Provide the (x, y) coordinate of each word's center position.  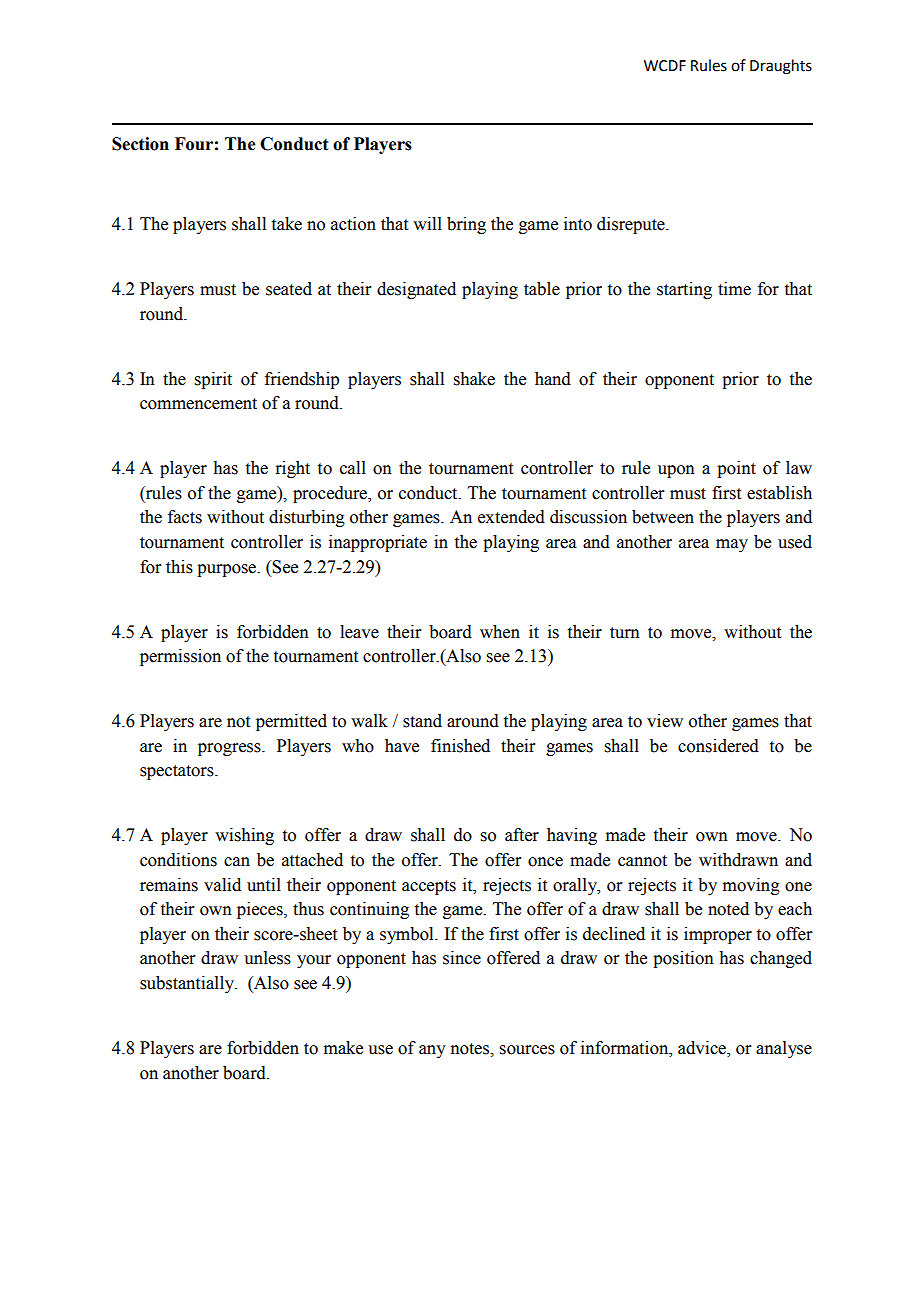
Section (140, 144)
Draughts (781, 67)
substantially (188, 984)
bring (466, 225)
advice (703, 1049)
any (432, 1051)
